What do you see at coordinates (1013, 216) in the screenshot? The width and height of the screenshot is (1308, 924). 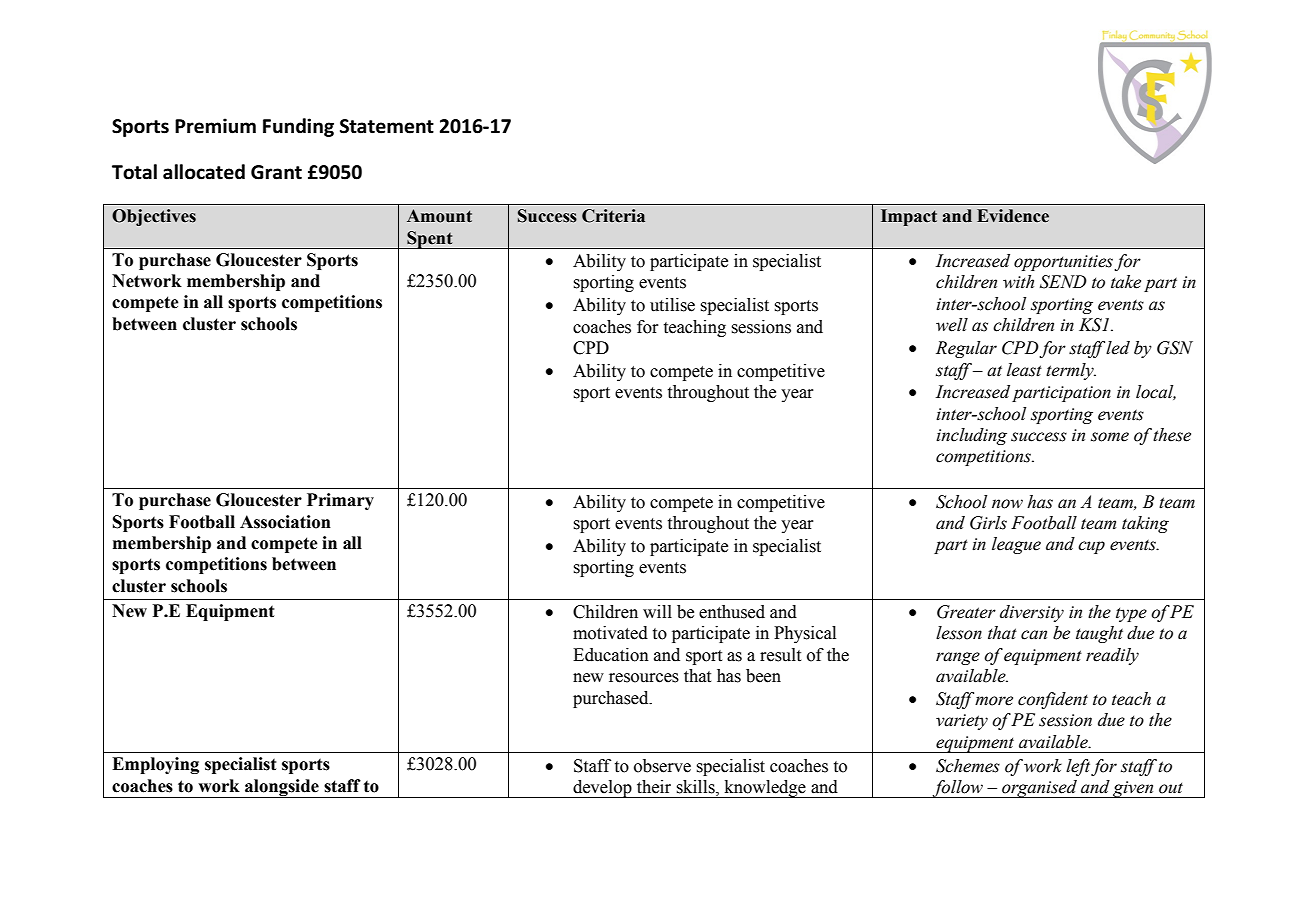 I see `Evidence` at bounding box center [1013, 216].
